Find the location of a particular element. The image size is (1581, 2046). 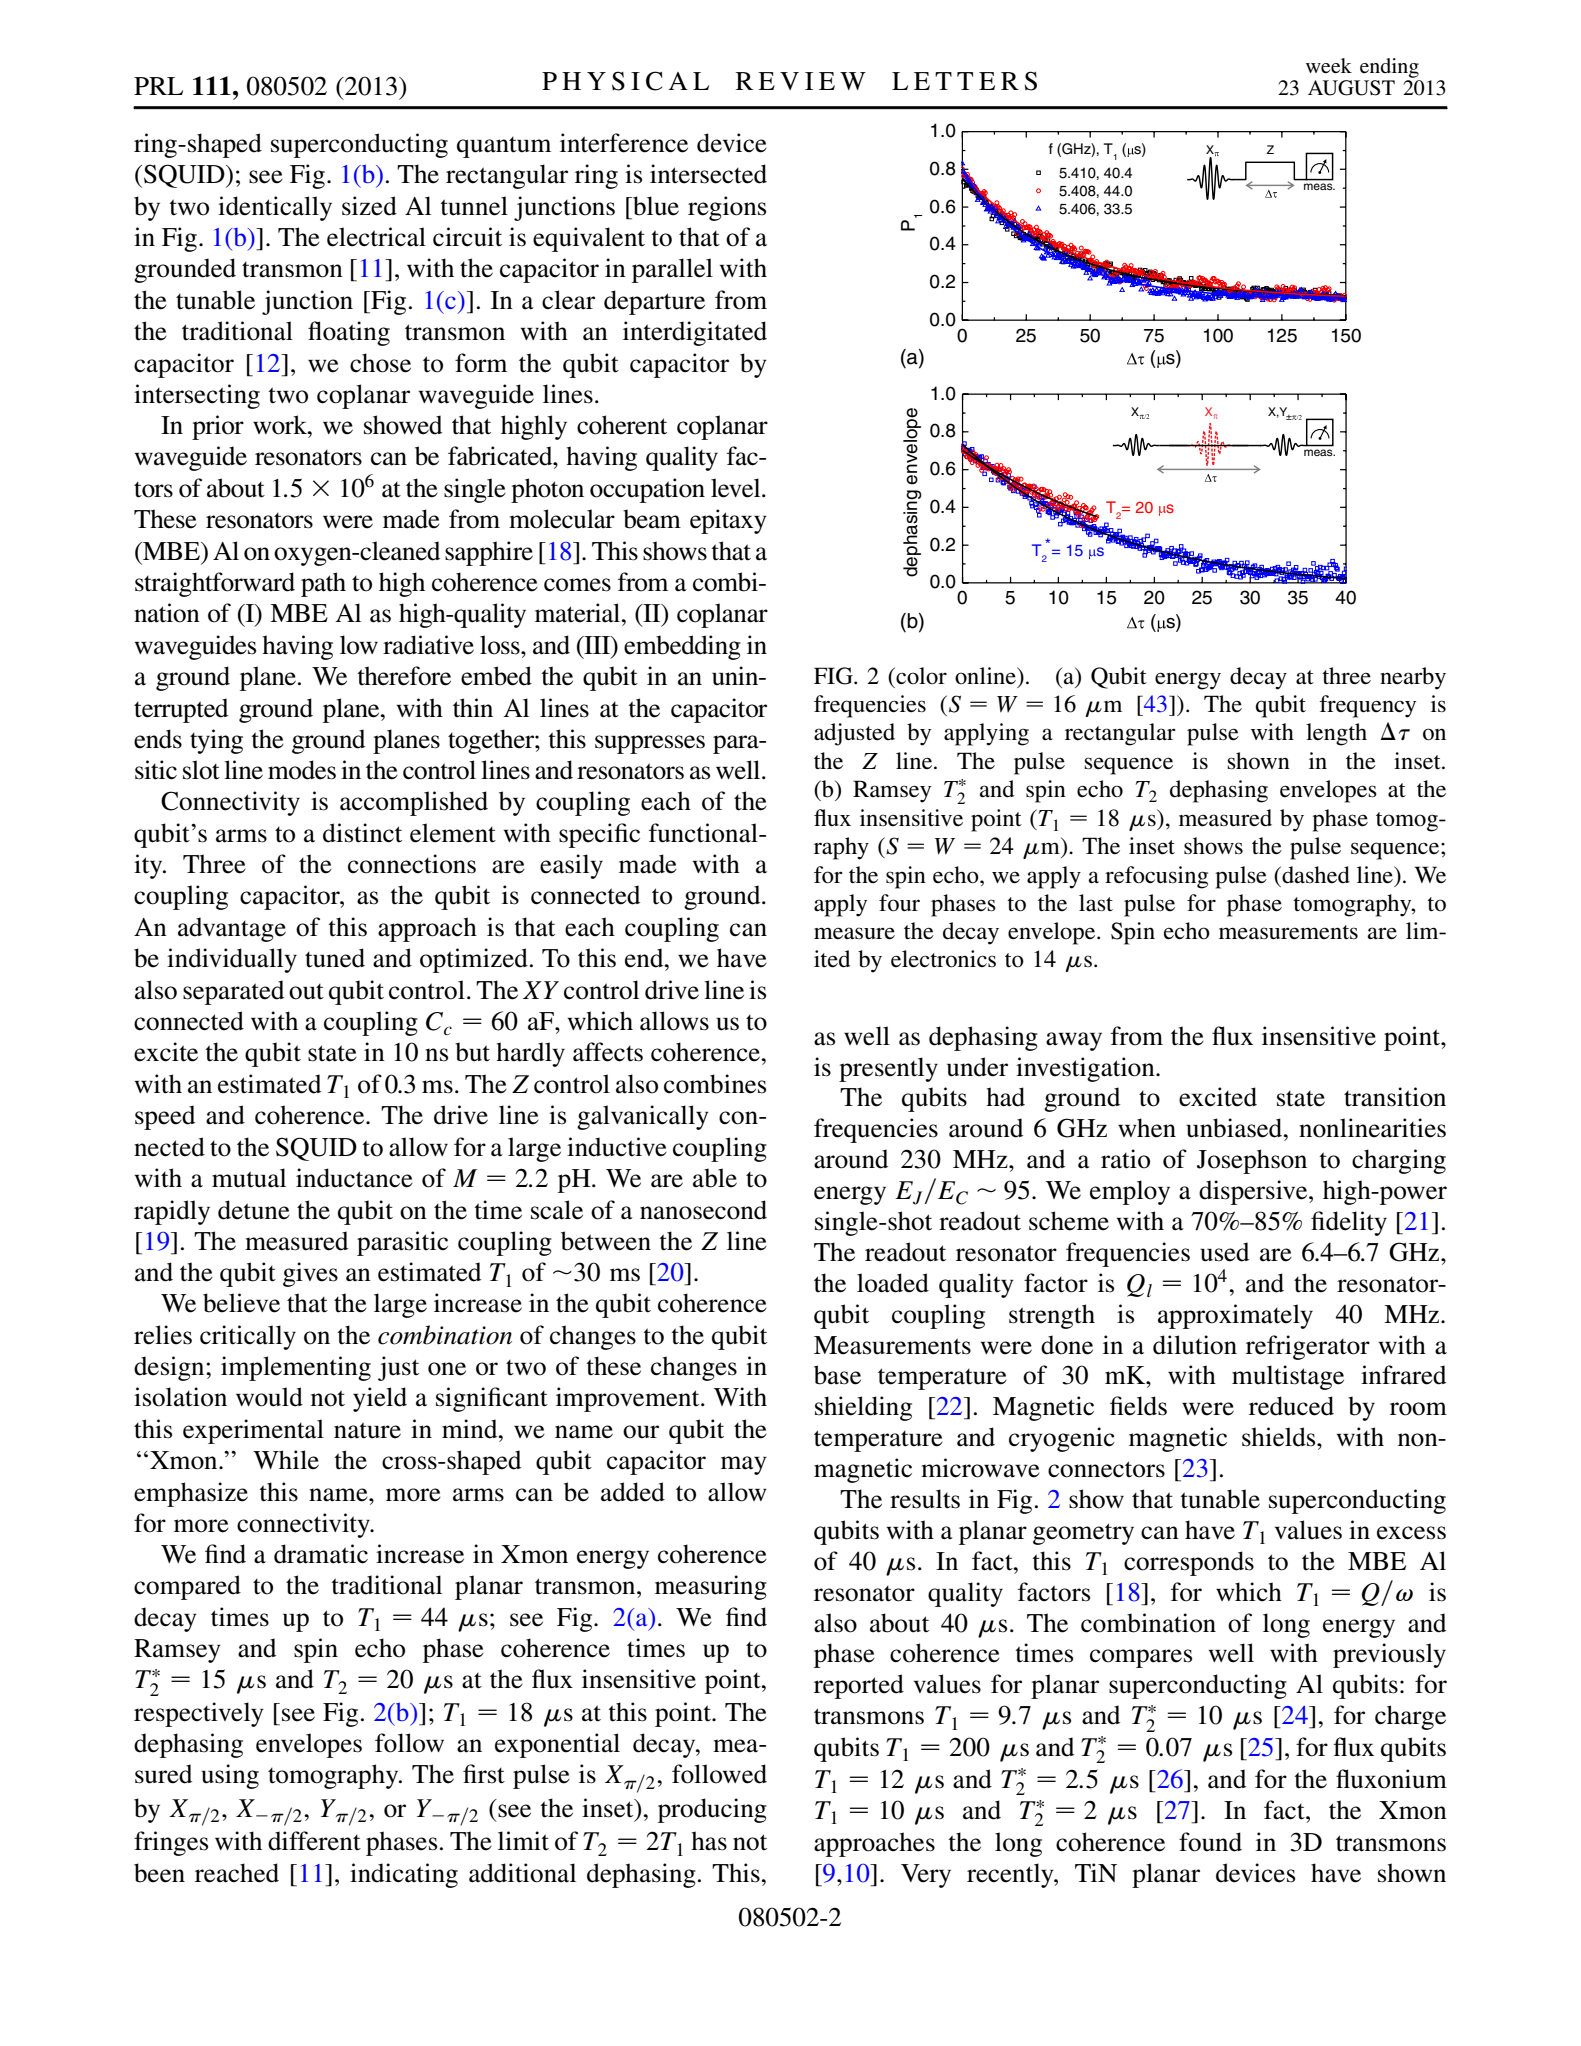

tuned is located at coordinates (335, 958).
